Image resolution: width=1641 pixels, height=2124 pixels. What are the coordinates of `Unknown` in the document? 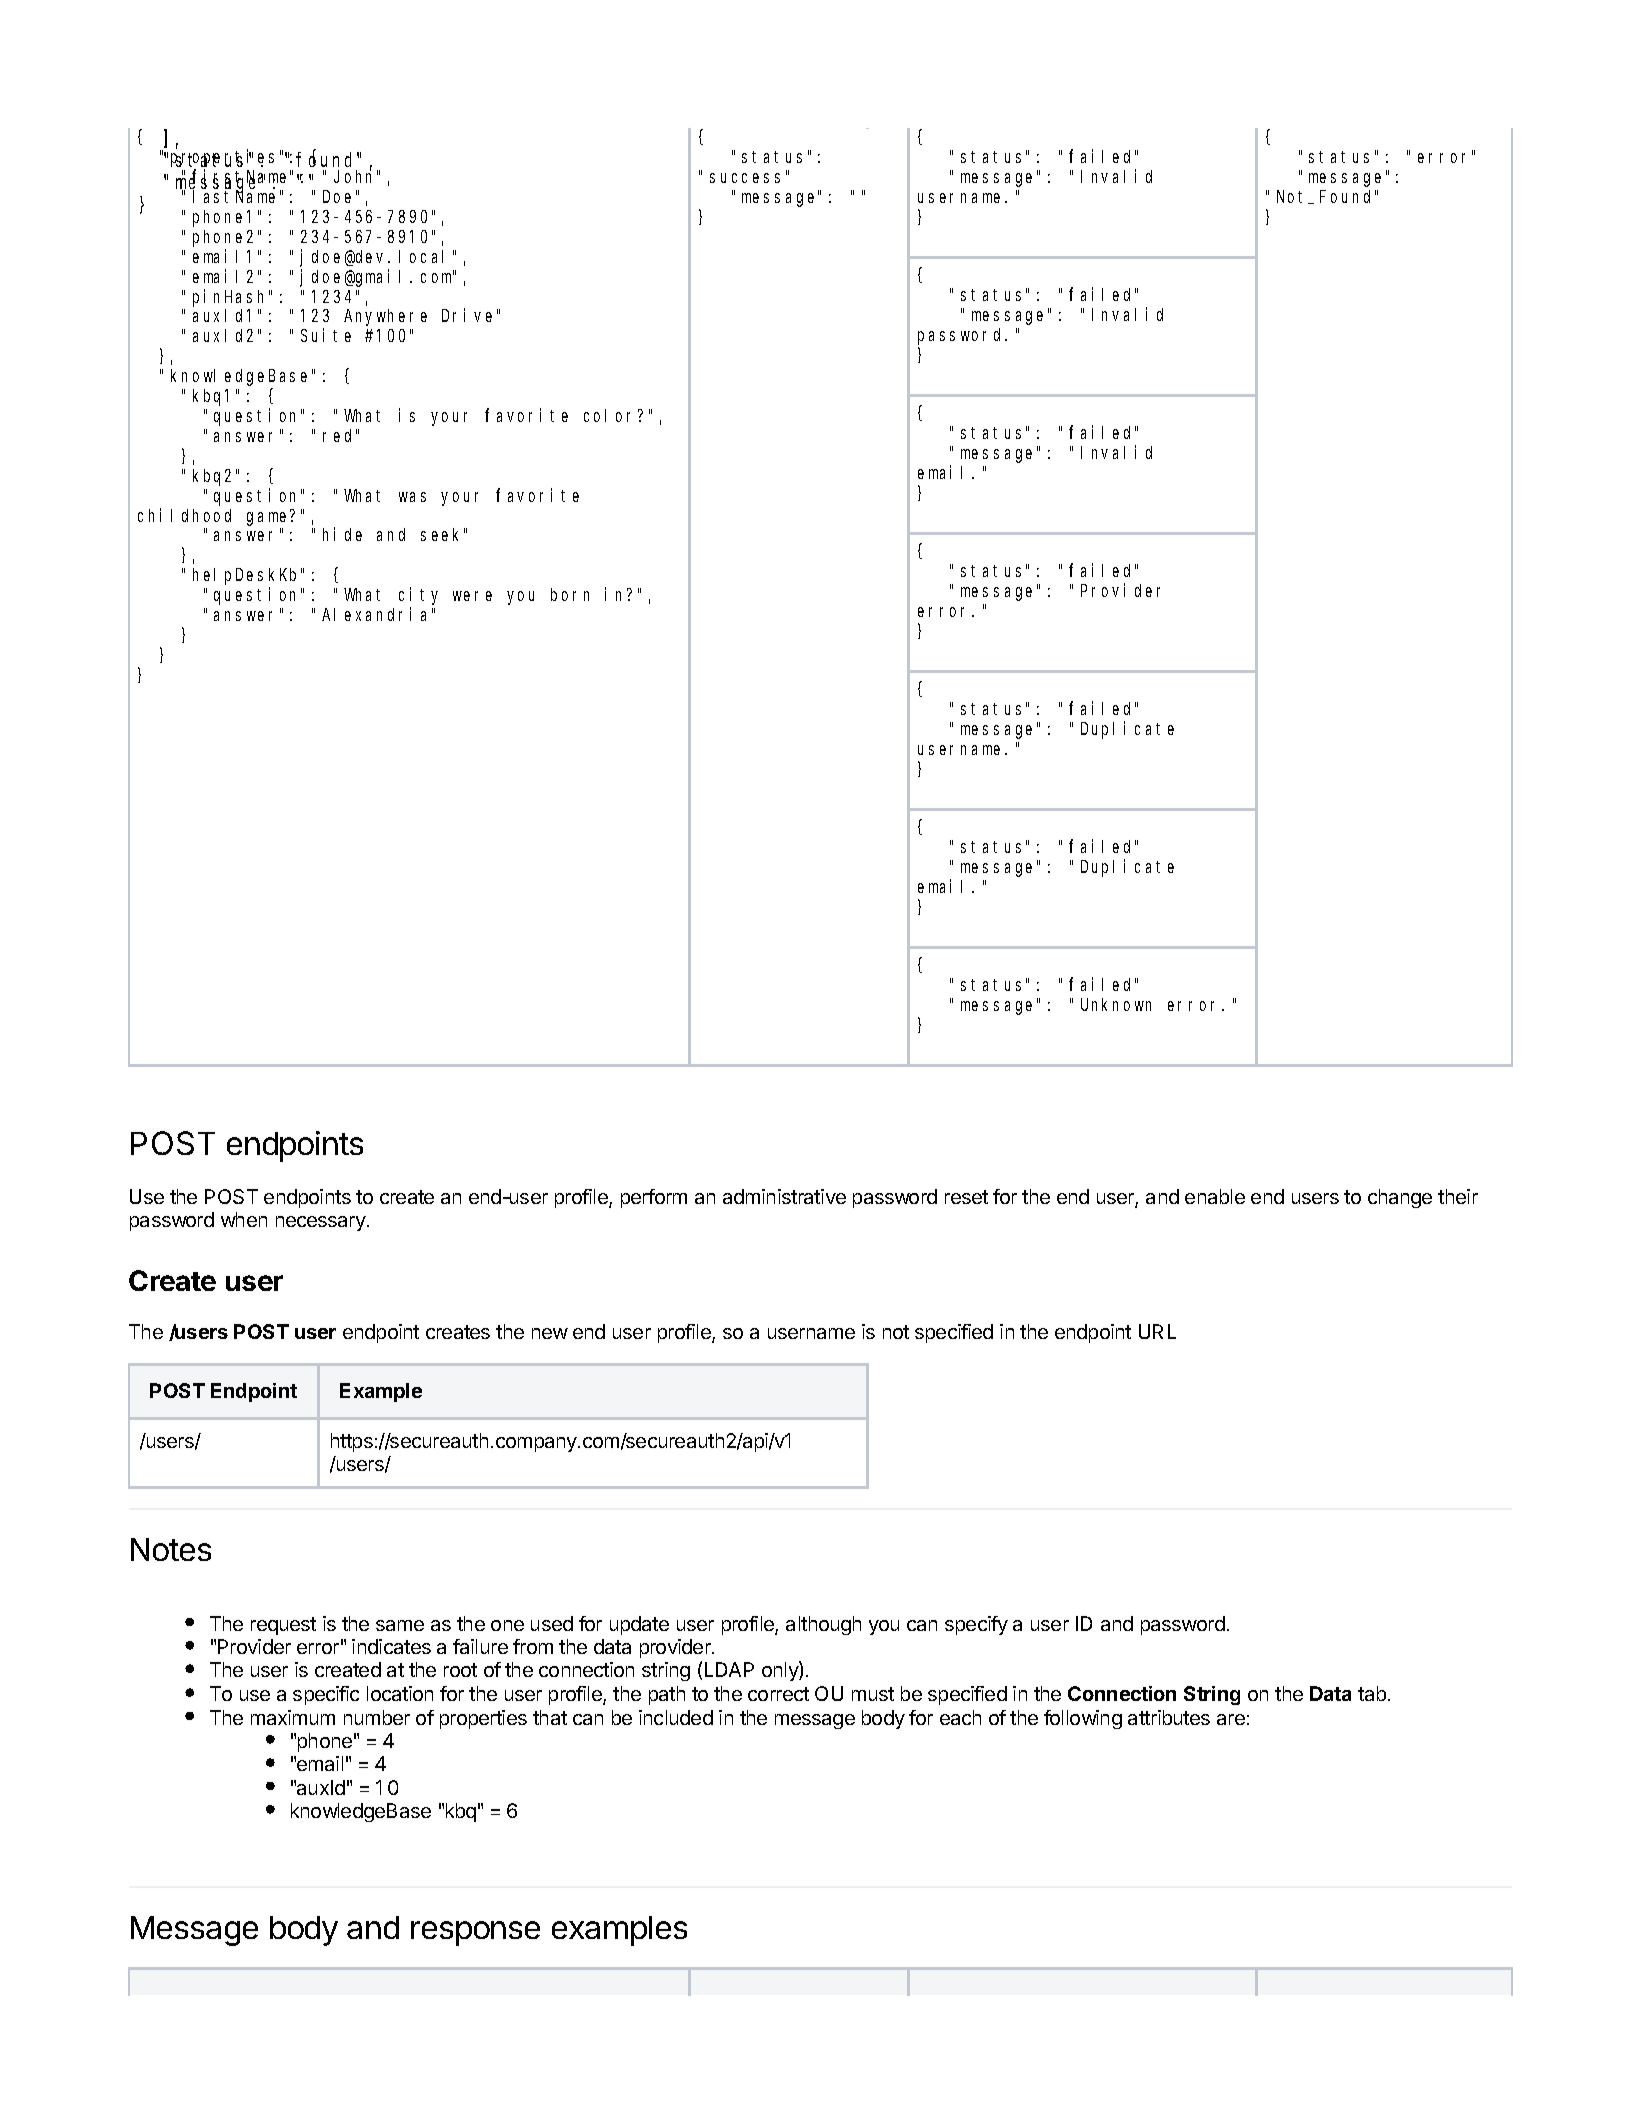 It's located at (1116, 1004).
